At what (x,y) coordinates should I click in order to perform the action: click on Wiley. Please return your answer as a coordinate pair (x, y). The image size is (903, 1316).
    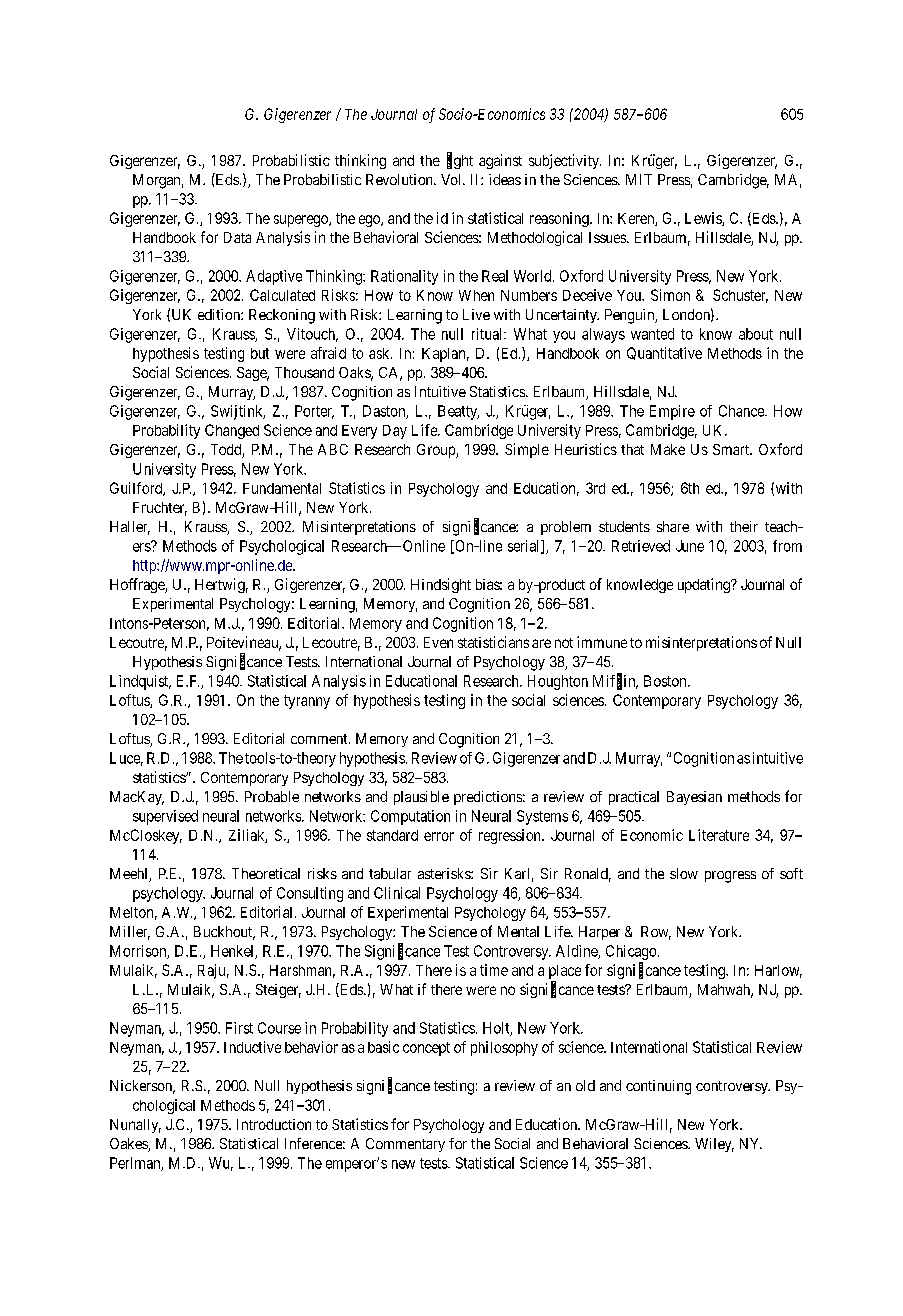
    Looking at the image, I should click on (714, 1145).
